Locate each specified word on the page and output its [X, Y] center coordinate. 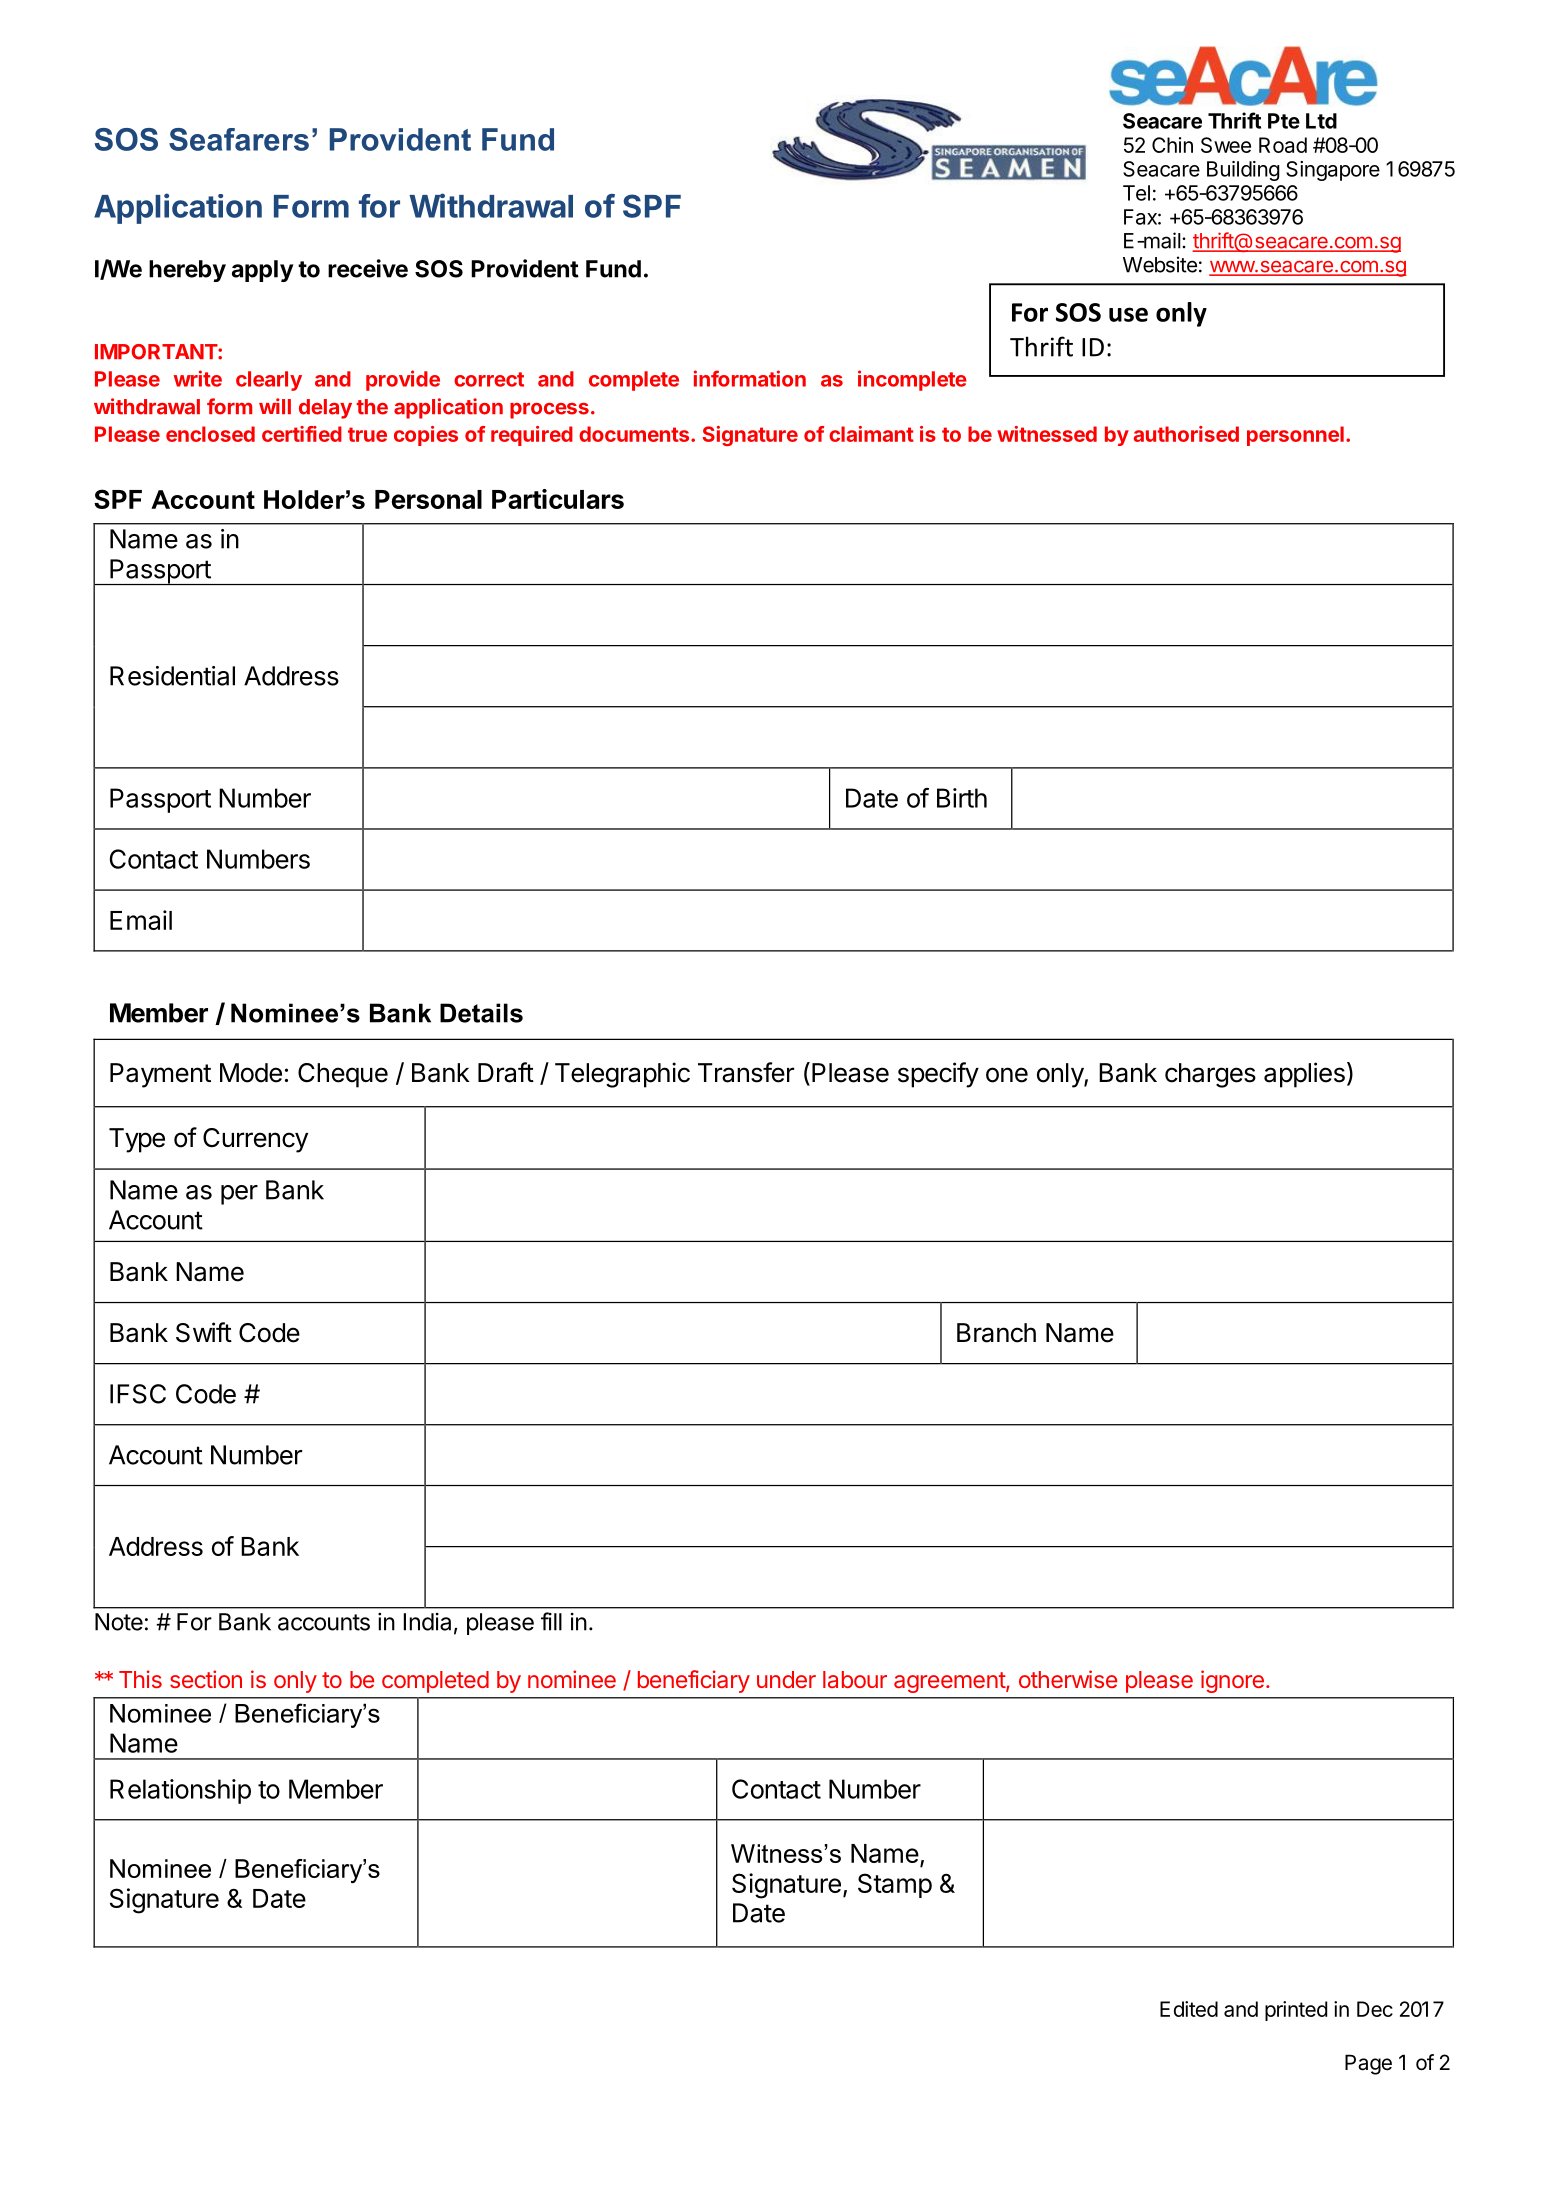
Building [1243, 171]
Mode [251, 1073]
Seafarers [239, 139]
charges [1210, 1075]
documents [635, 434]
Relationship [180, 1791]
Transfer [746, 1072]
